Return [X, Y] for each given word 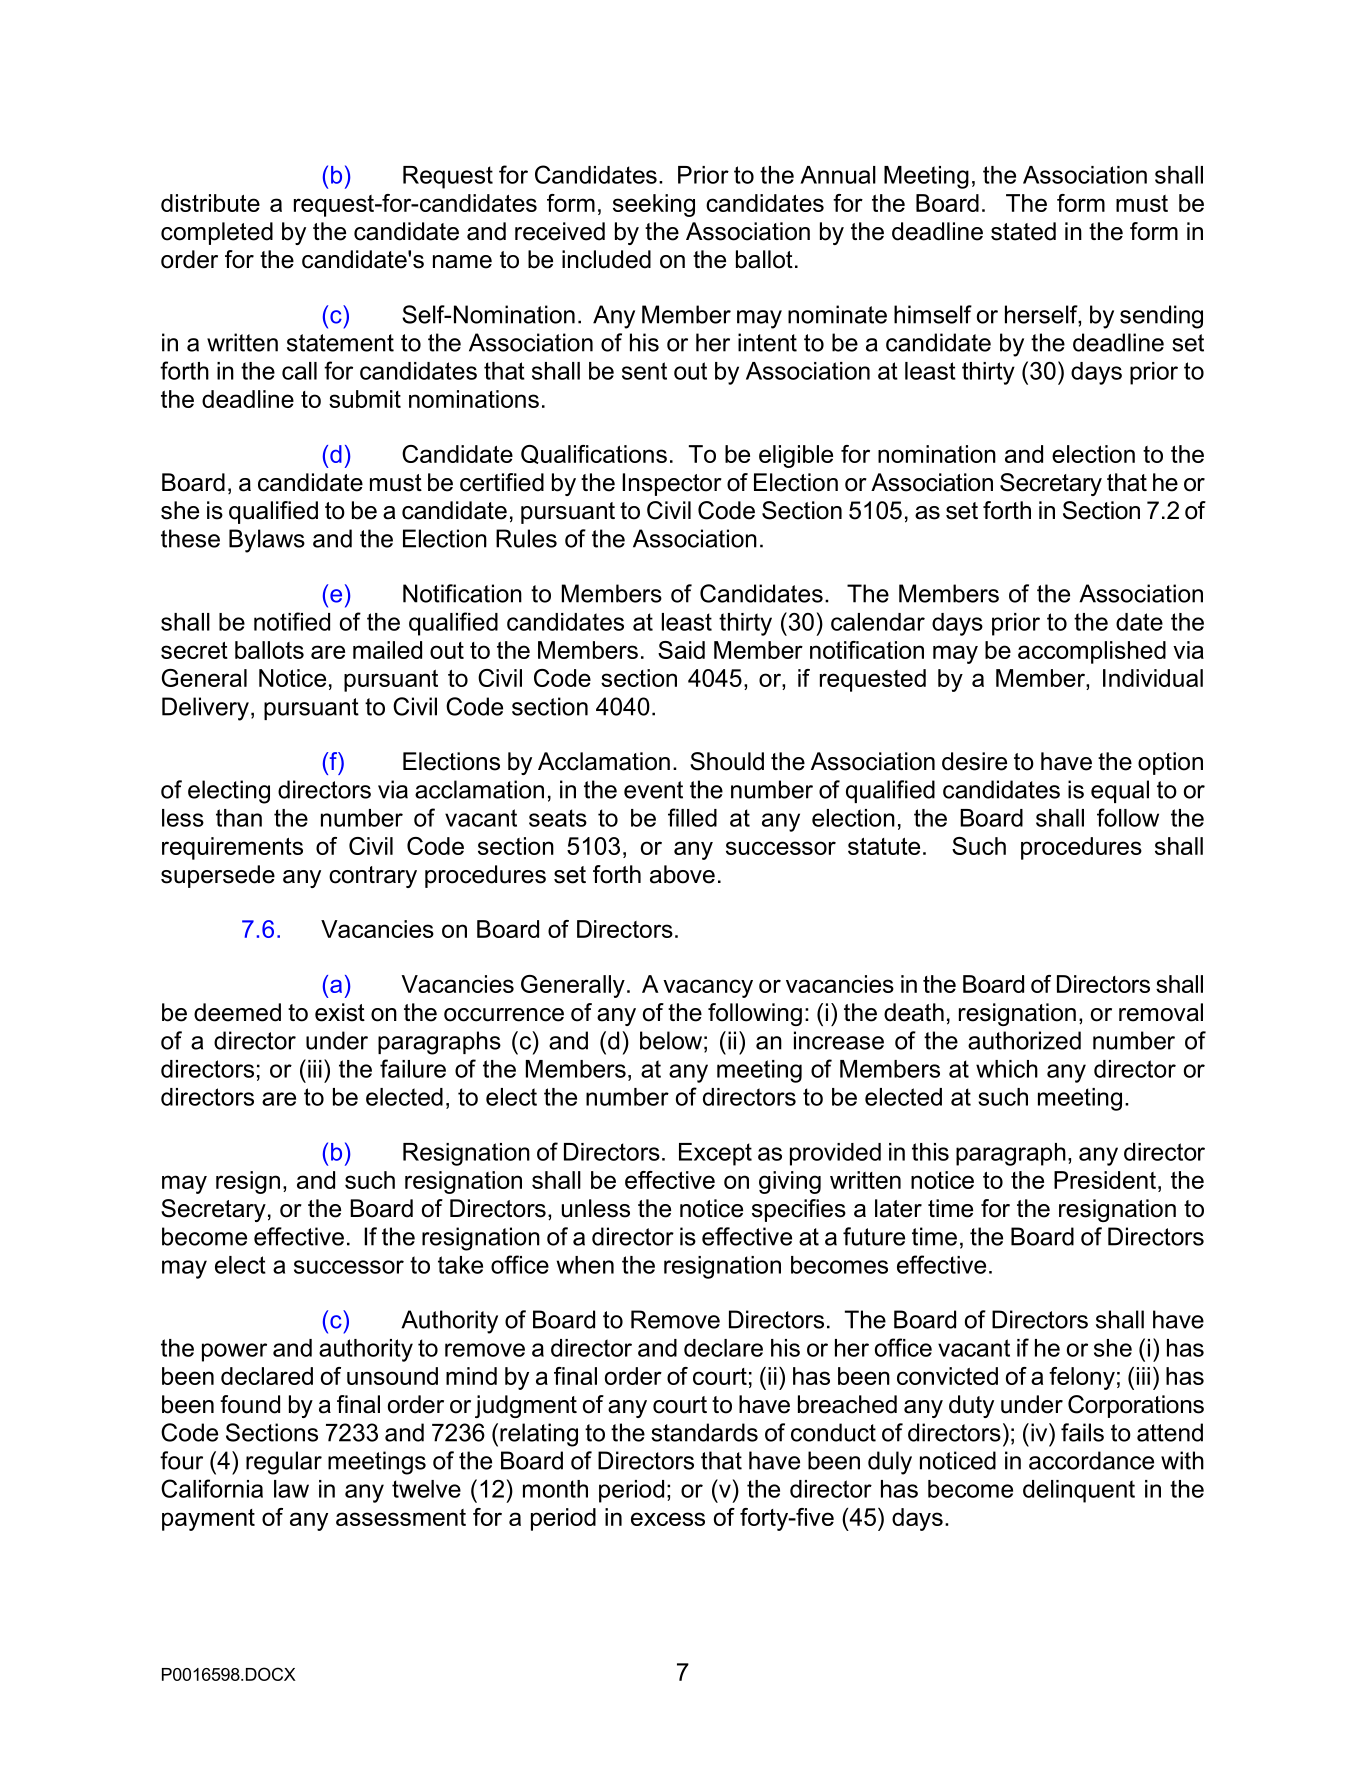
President [1105, 1180]
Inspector [672, 484]
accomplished [1092, 652]
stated [1023, 231]
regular [284, 1463]
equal [1120, 791]
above [682, 874]
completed [217, 233]
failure [413, 1068]
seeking [654, 205]
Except [715, 1154]
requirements [232, 848]
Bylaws [267, 541]
